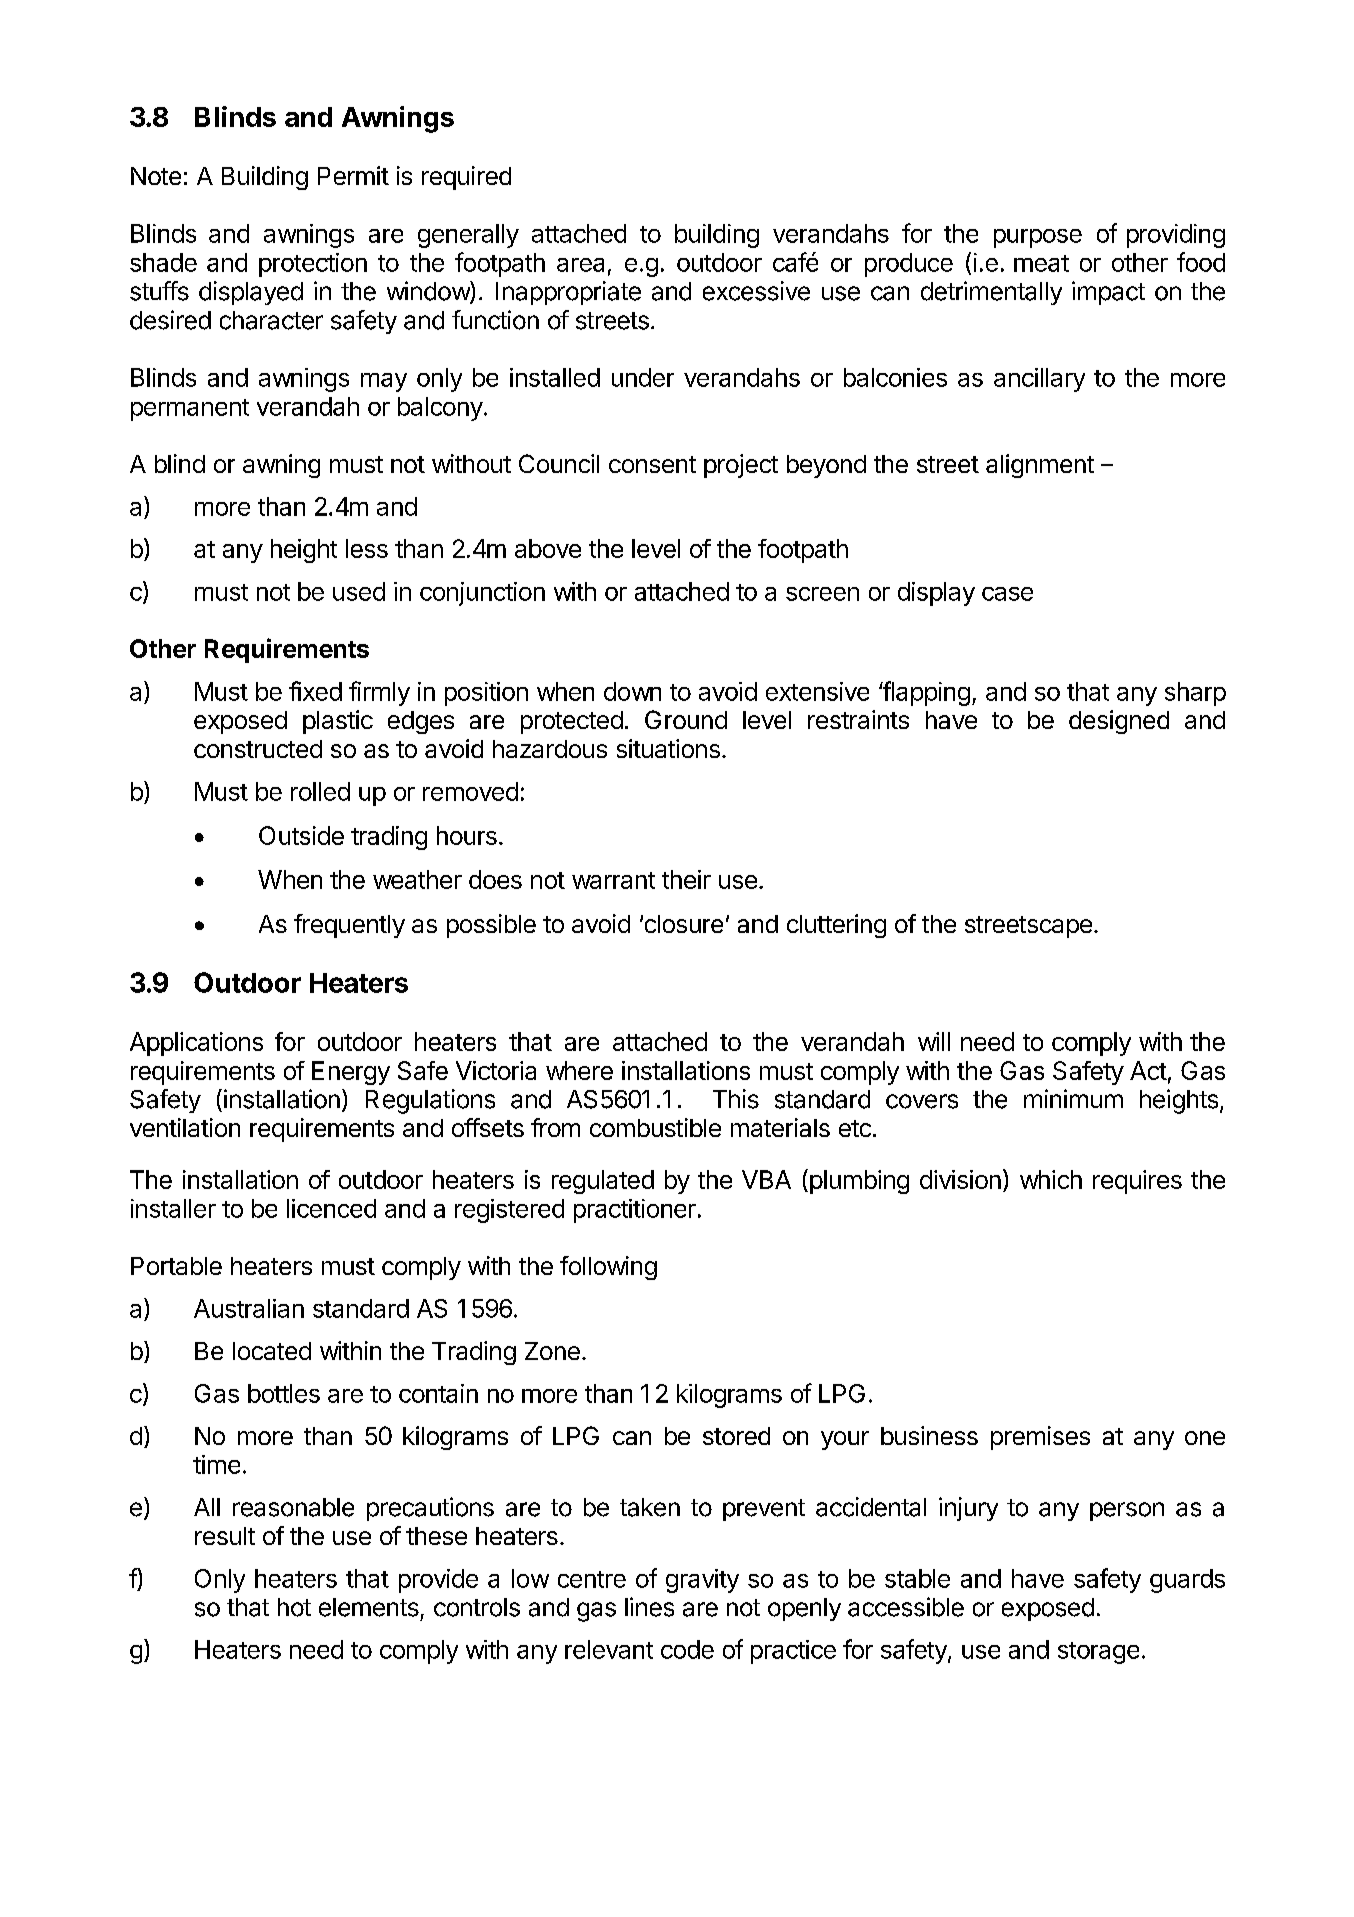 The height and width of the screenshot is (1917, 1354). Describe the element at coordinates (294, 1607) in the screenshot. I see `hot` at that location.
